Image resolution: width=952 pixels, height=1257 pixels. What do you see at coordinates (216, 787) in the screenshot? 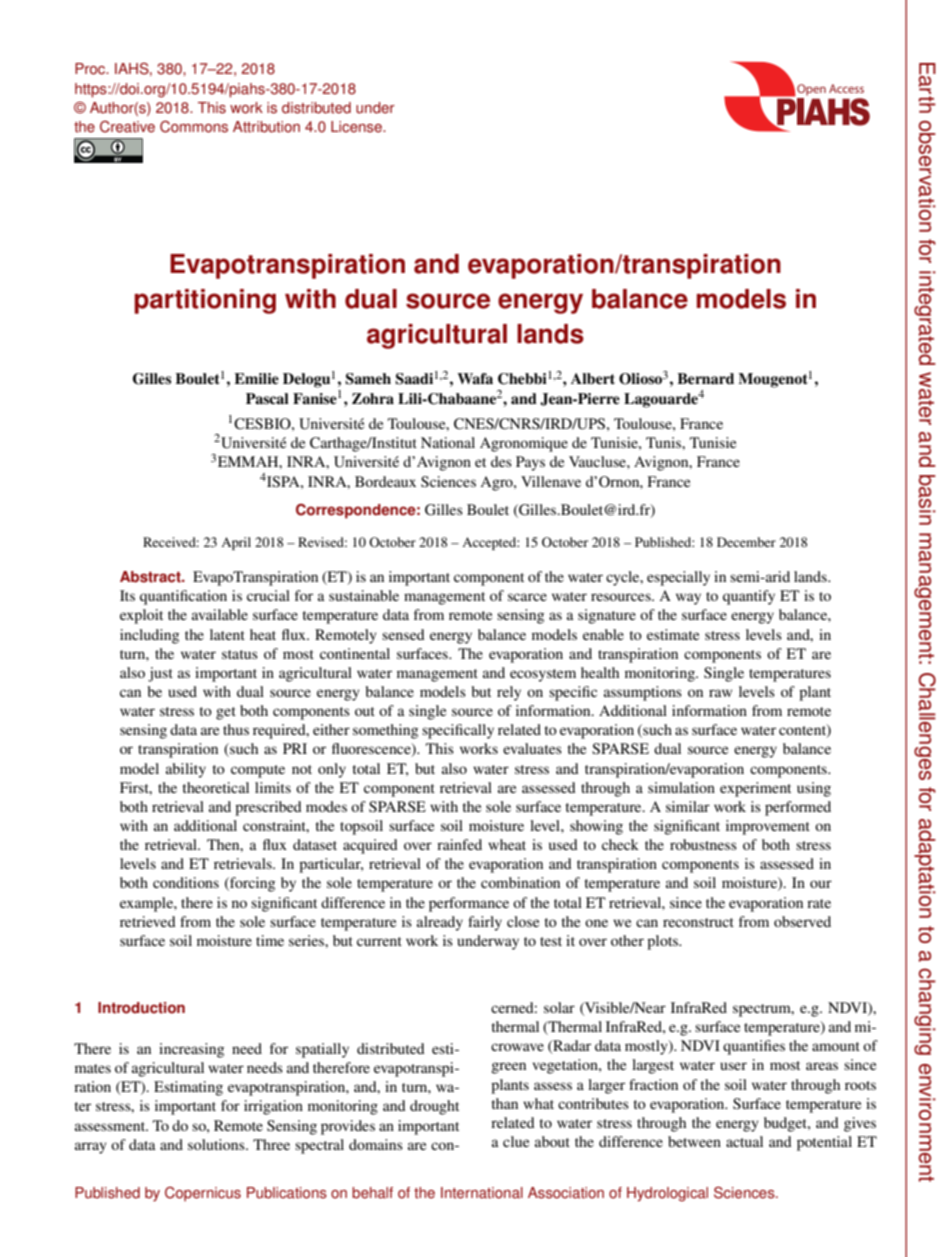
I see `theoretical` at bounding box center [216, 787].
